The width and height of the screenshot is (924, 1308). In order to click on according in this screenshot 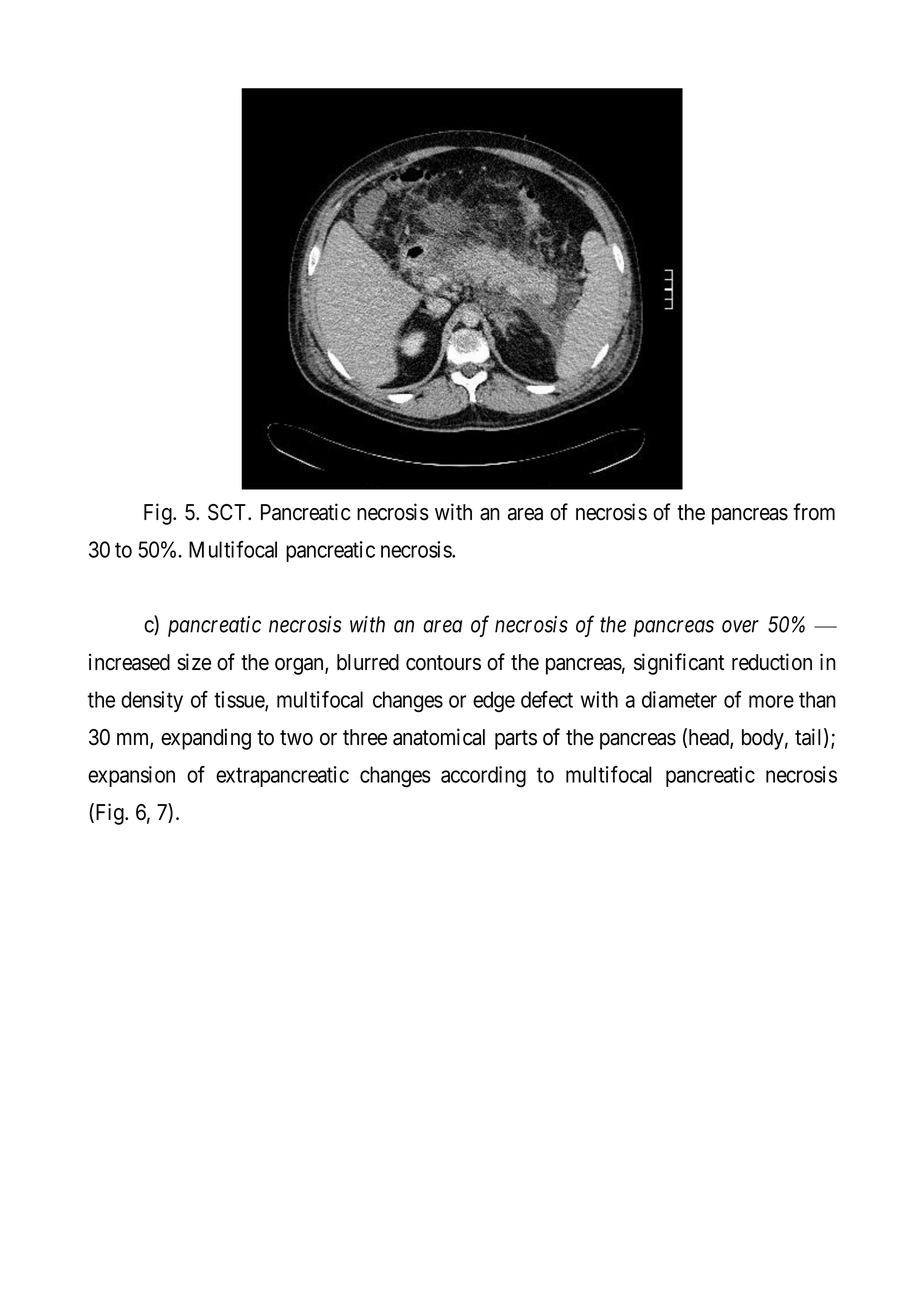, I will do `click(483, 777)`.
